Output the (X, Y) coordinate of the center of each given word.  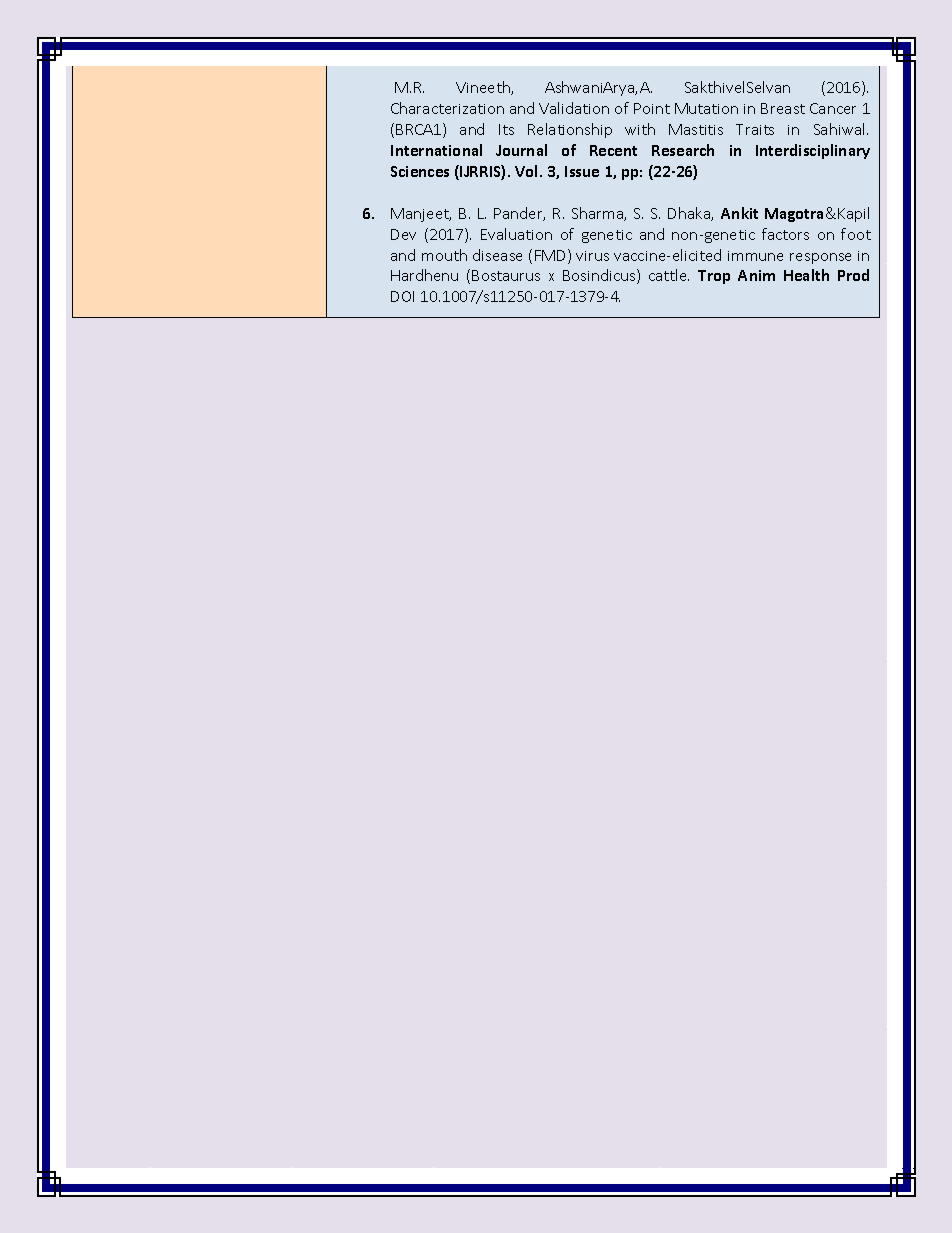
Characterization (447, 108)
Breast (783, 108)
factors (785, 234)
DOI (402, 296)
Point (652, 108)
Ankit (739, 213)
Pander (519, 214)
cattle (669, 275)
